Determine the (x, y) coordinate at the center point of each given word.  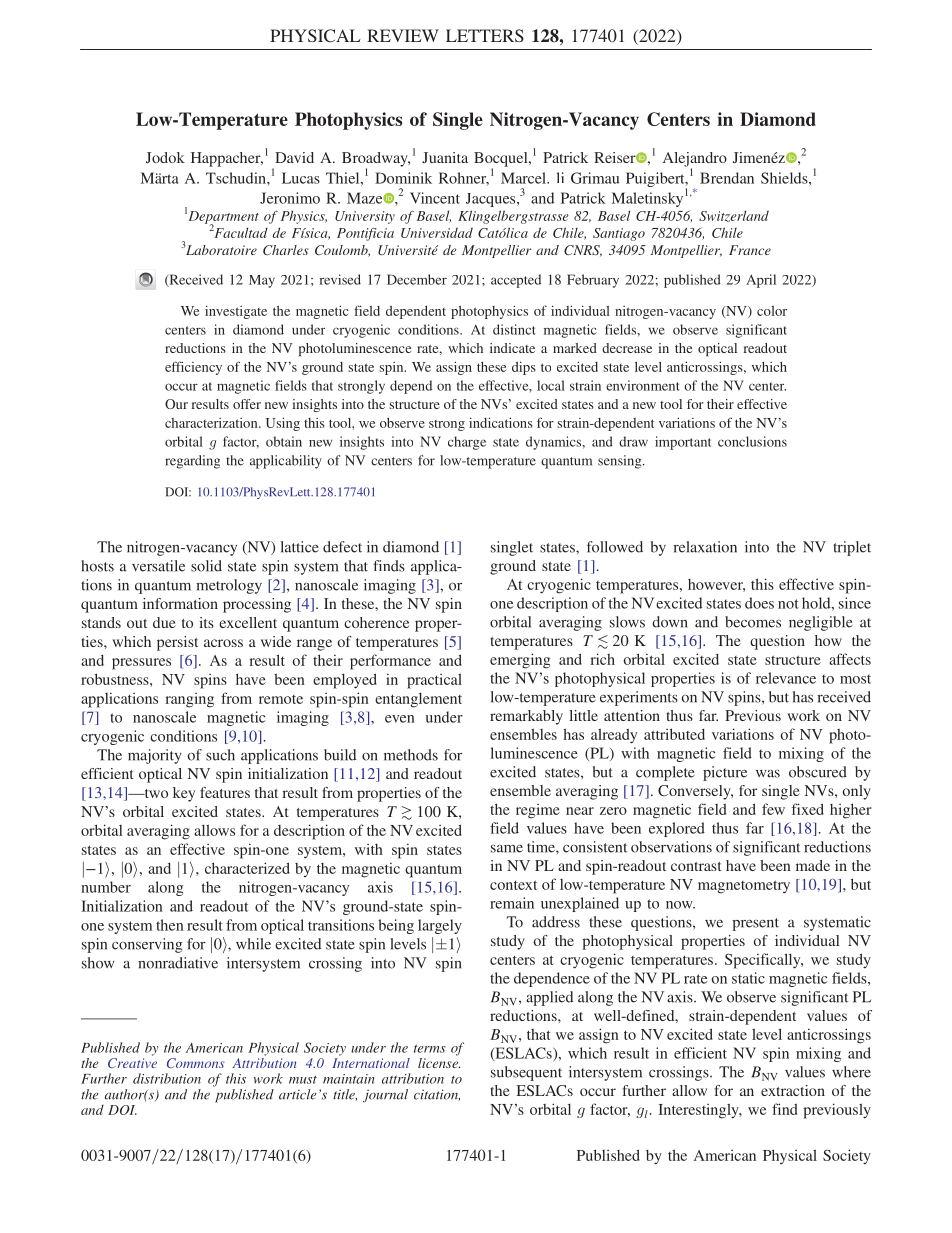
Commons (195, 1063)
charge (467, 443)
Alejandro (695, 160)
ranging (189, 700)
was (768, 773)
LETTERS (485, 36)
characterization (212, 423)
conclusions (752, 441)
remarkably (526, 717)
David (294, 157)
